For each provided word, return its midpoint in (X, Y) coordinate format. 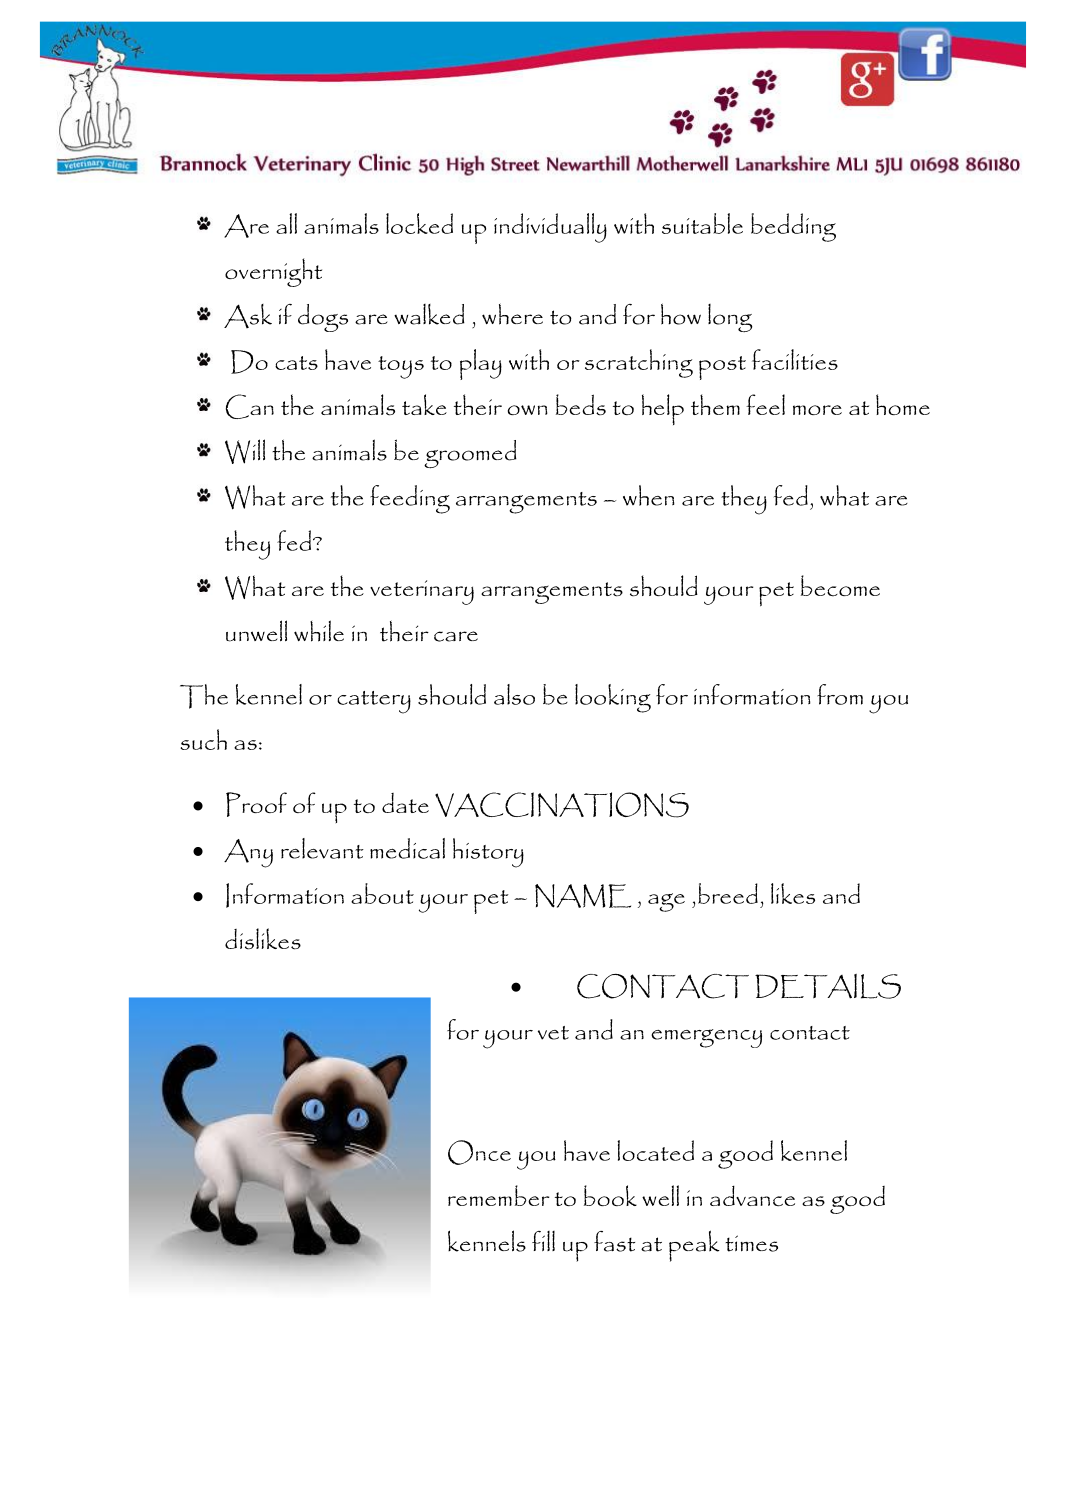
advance (752, 1196)
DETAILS (828, 986)
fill (543, 1241)
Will (245, 451)
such (203, 739)
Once (479, 1152)
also (514, 694)
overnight (273, 272)
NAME (583, 896)
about (382, 893)
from (840, 694)
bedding (793, 227)
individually (550, 228)
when (648, 495)
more (817, 410)
